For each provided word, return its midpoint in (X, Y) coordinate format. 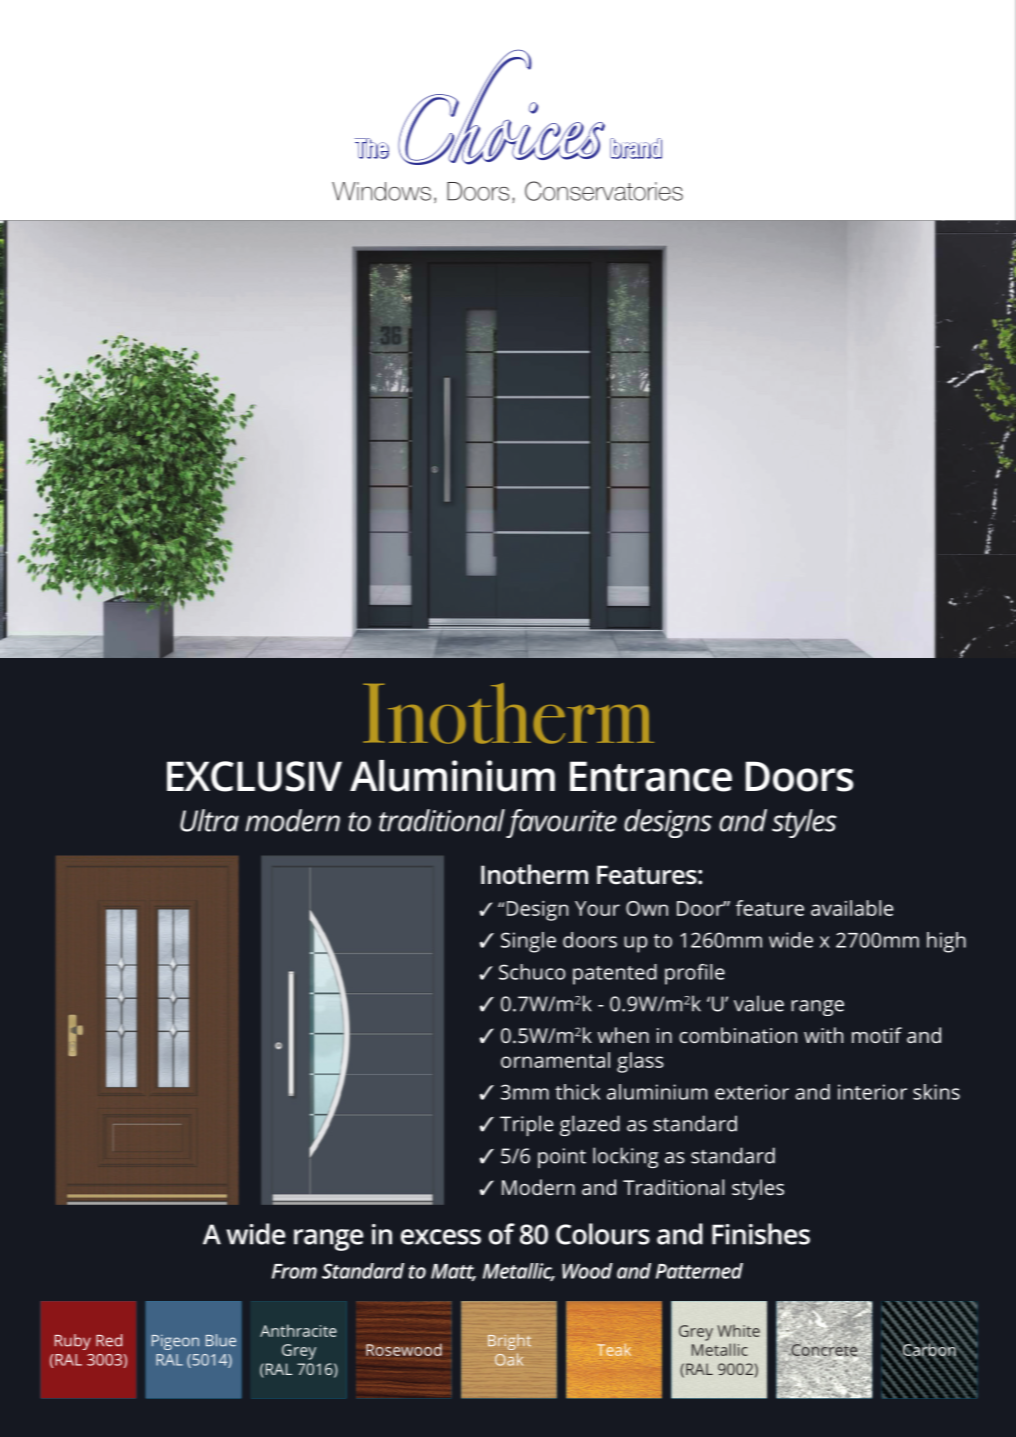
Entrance (651, 776)
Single (528, 942)
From (294, 1271)
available (852, 908)
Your (597, 908)
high (946, 942)
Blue (221, 1340)
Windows (381, 191)
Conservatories (604, 191)
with (823, 1035)
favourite (561, 823)
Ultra (209, 820)
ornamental (555, 1060)
